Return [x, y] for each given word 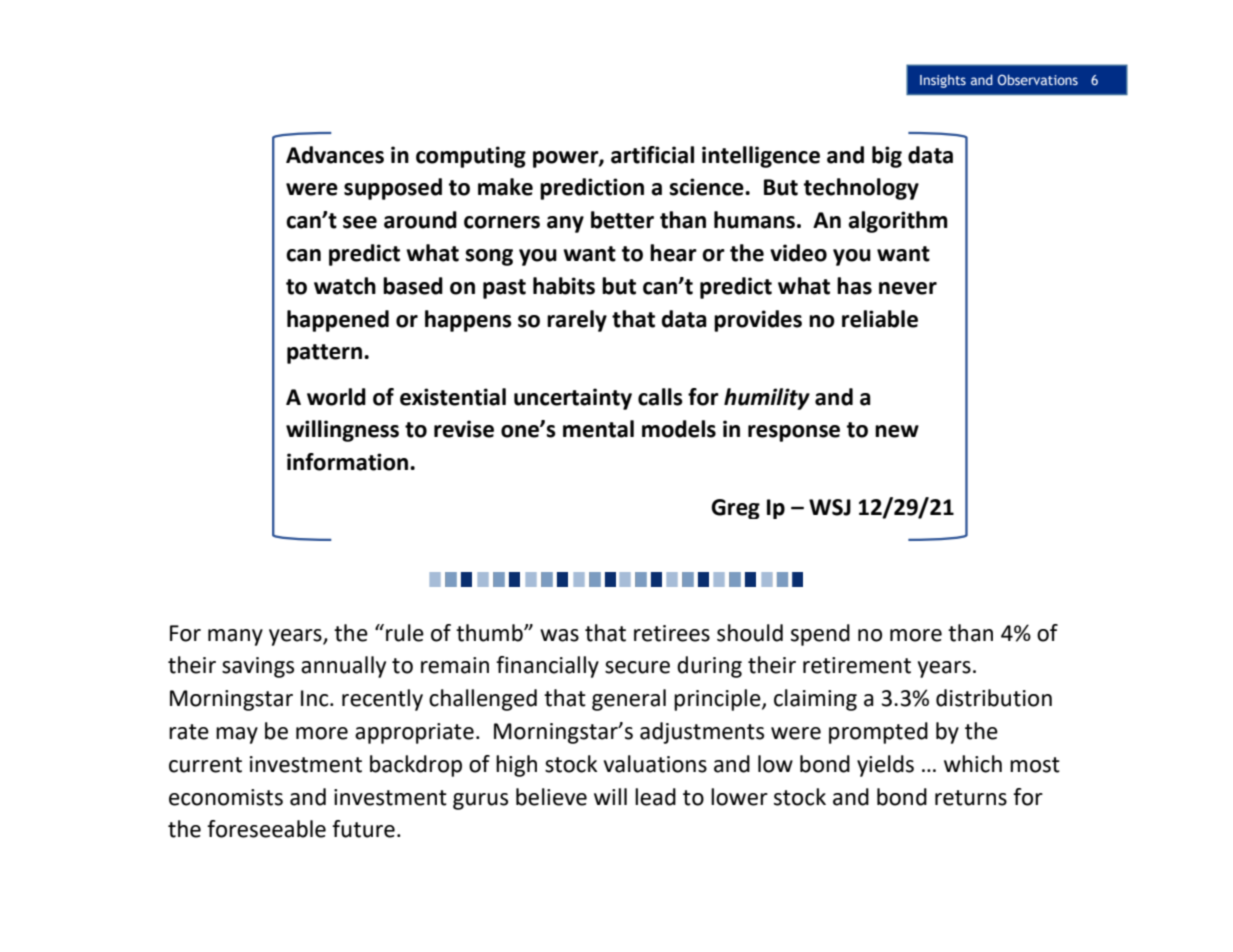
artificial [652, 155]
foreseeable [266, 829]
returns [971, 798]
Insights [943, 81]
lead [655, 797]
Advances [335, 155]
